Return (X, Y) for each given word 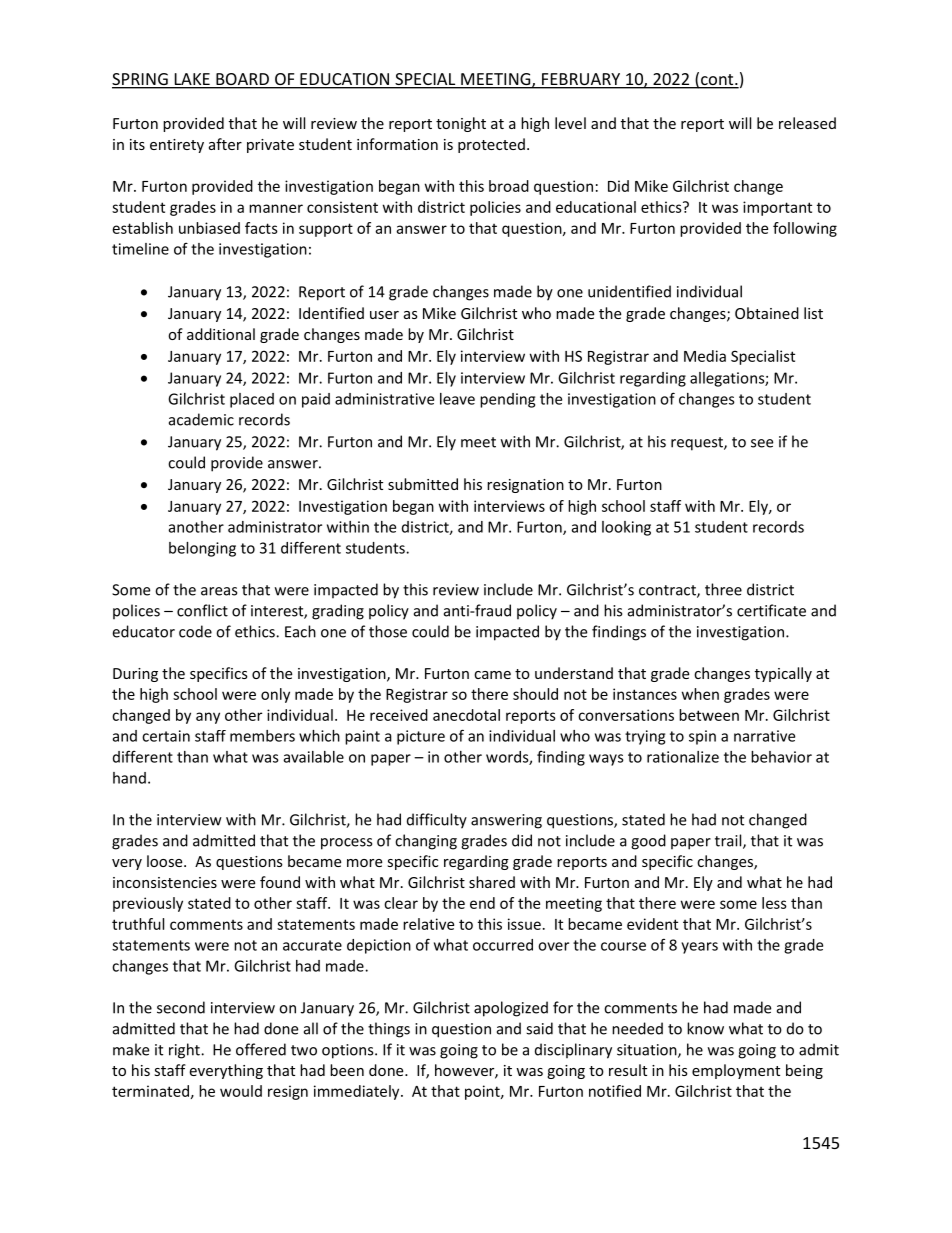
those (388, 631)
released (807, 123)
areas (219, 591)
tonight (461, 124)
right (185, 1051)
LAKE (192, 80)
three (723, 589)
